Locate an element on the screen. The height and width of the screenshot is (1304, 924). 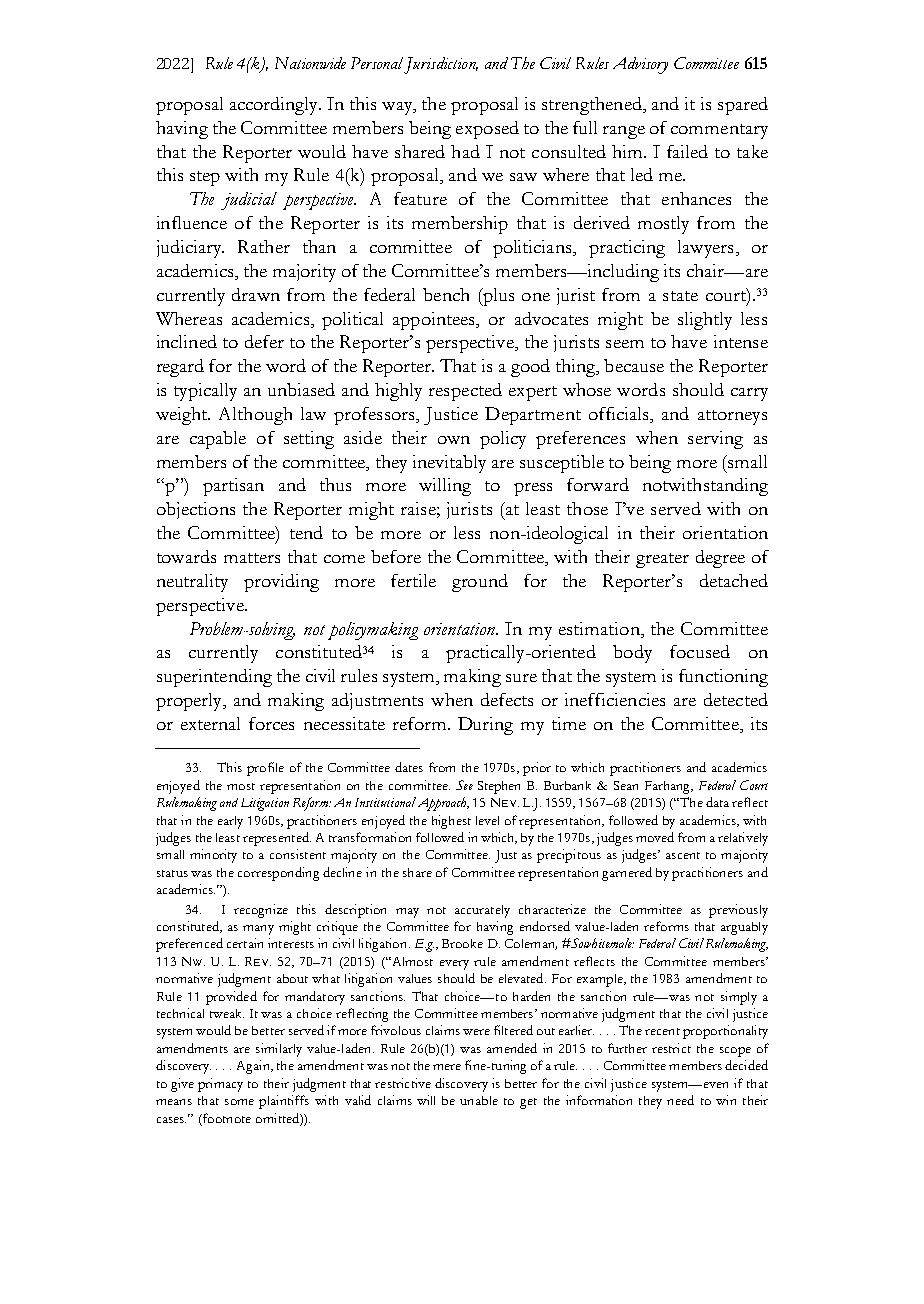
Jurisdiction is located at coordinates (441, 65).
